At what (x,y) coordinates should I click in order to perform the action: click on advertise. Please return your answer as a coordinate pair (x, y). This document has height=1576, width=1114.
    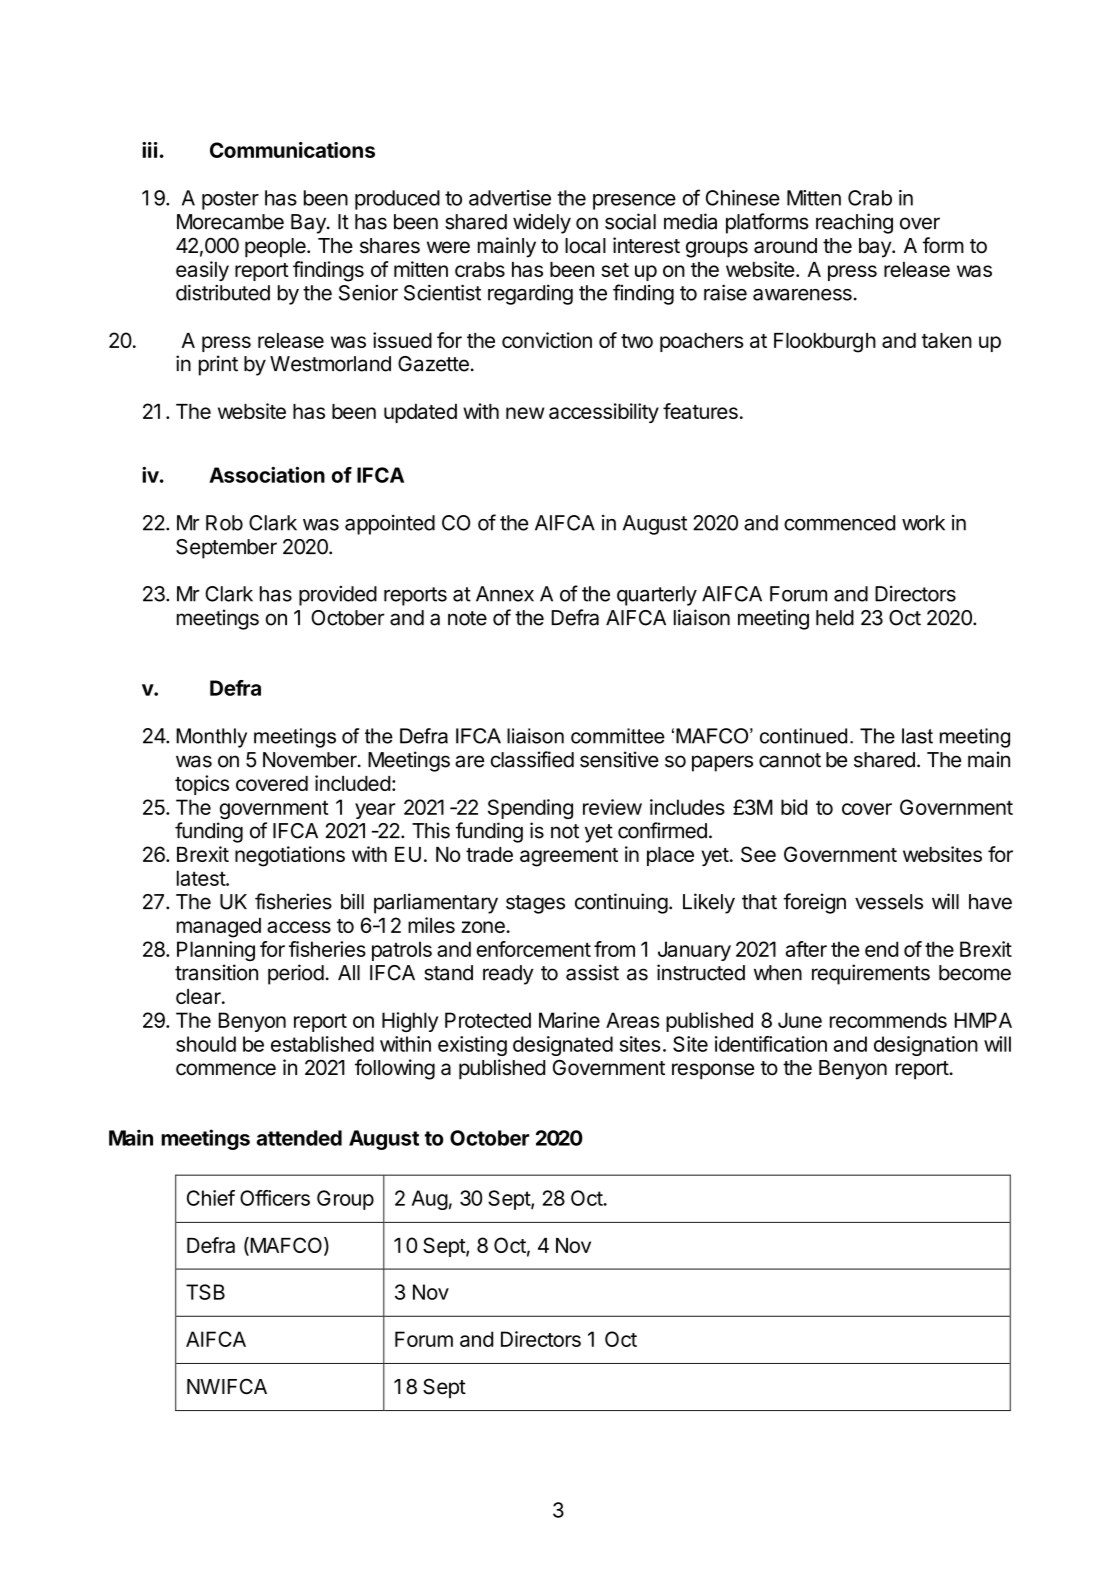
    Looking at the image, I should click on (510, 198).
